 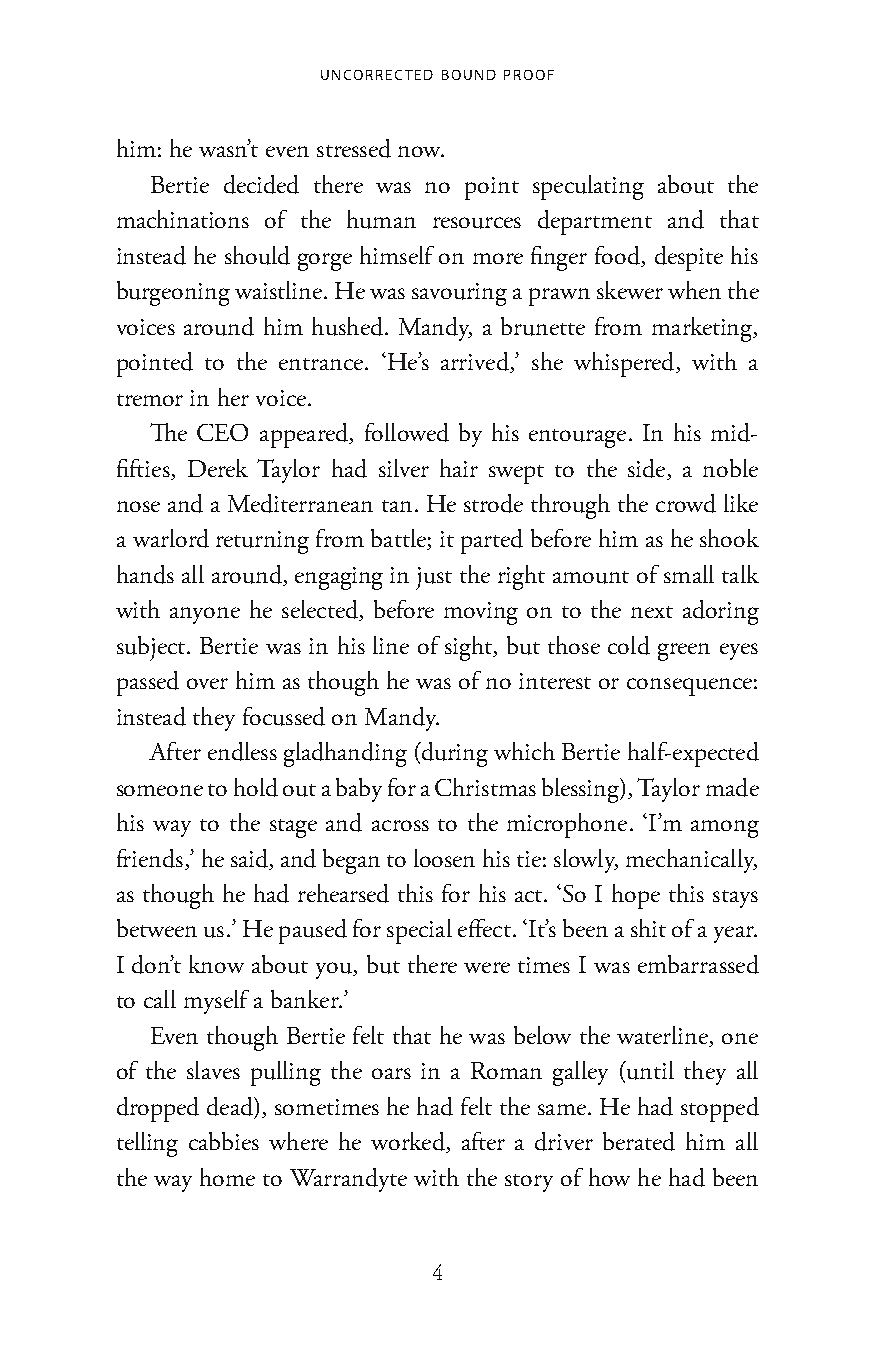 I want to click on worked, so click(x=409, y=1142).
